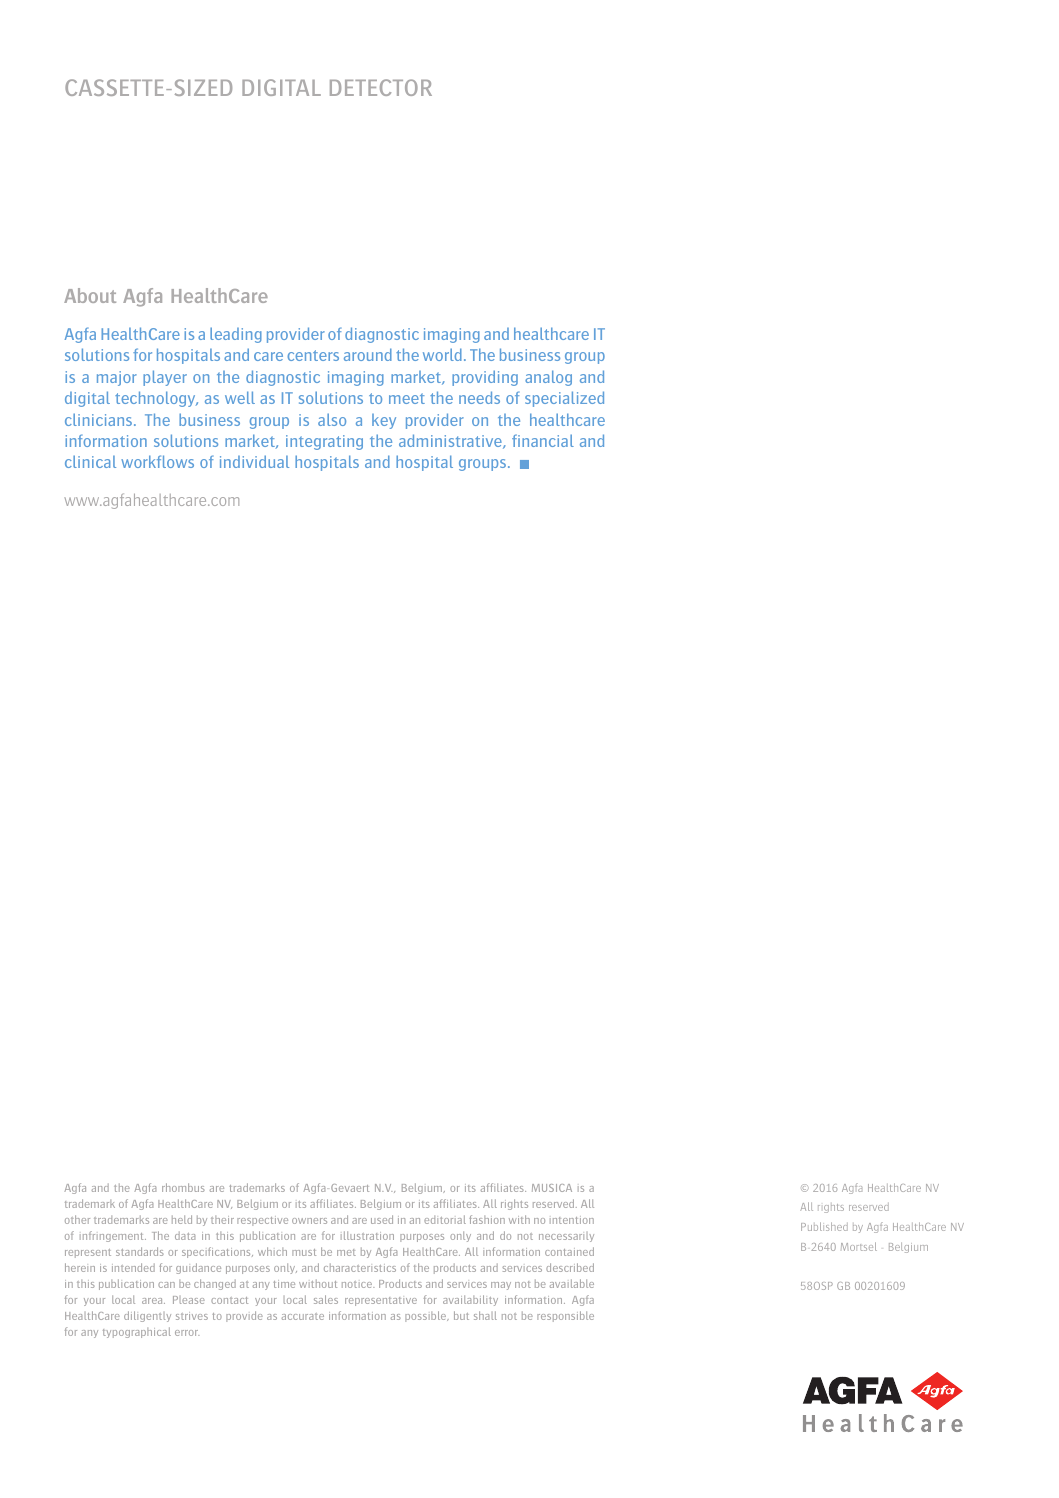 The image size is (1059, 1498). What do you see at coordinates (166, 1285) in the page?
I see `can` at bounding box center [166, 1285].
